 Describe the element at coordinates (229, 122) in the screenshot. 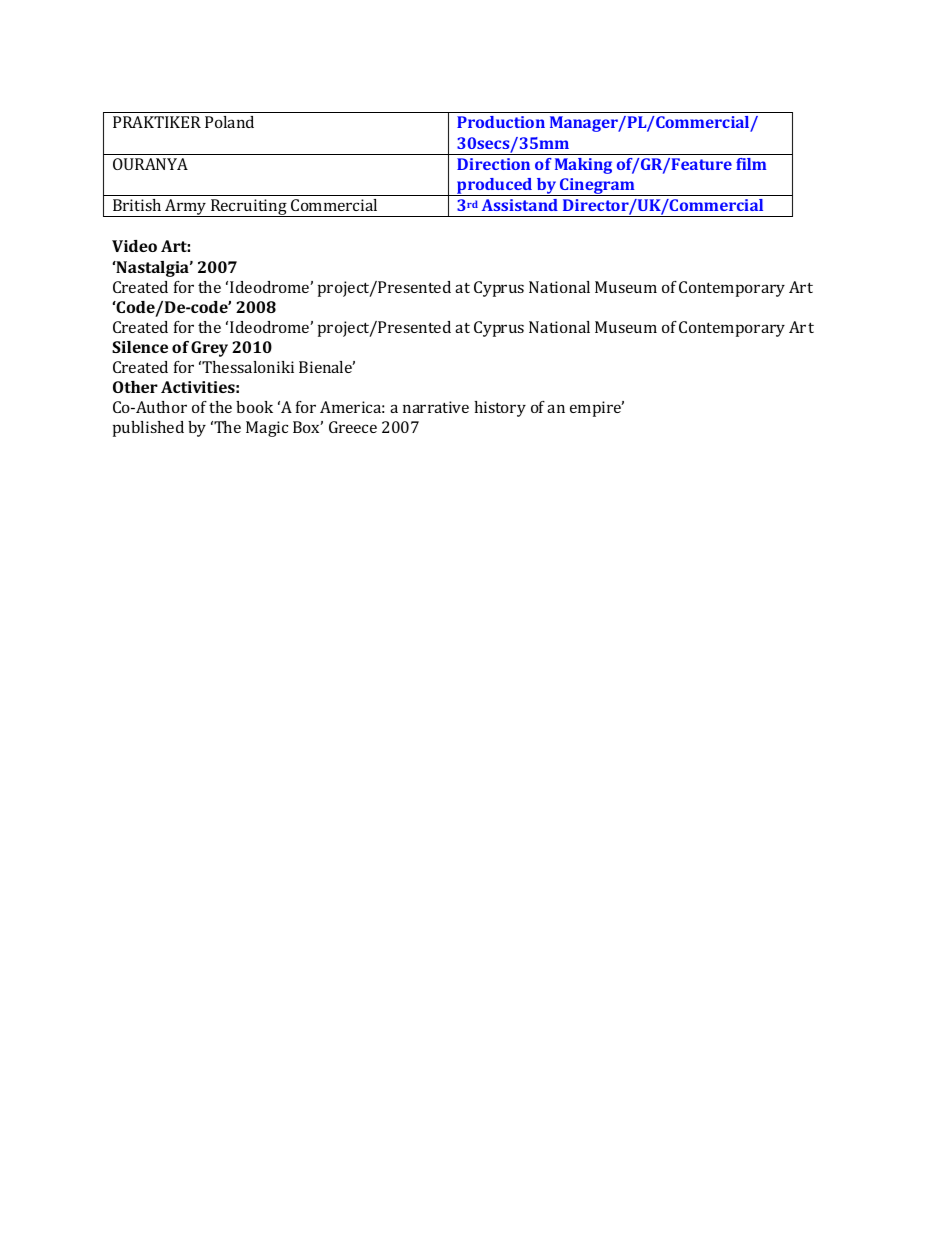

I see `Poland` at that location.
